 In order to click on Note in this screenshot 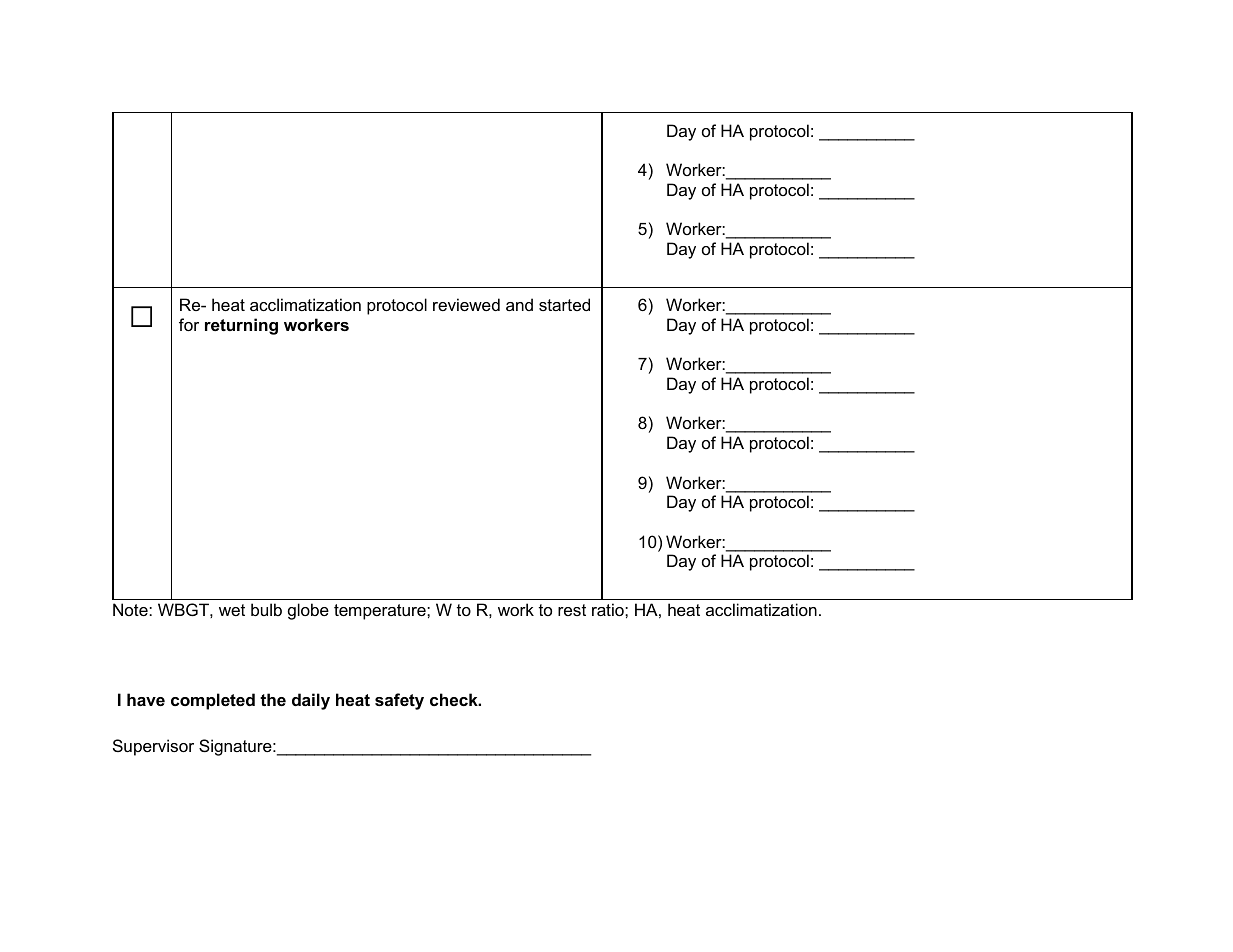, I will do `click(131, 609)`.
